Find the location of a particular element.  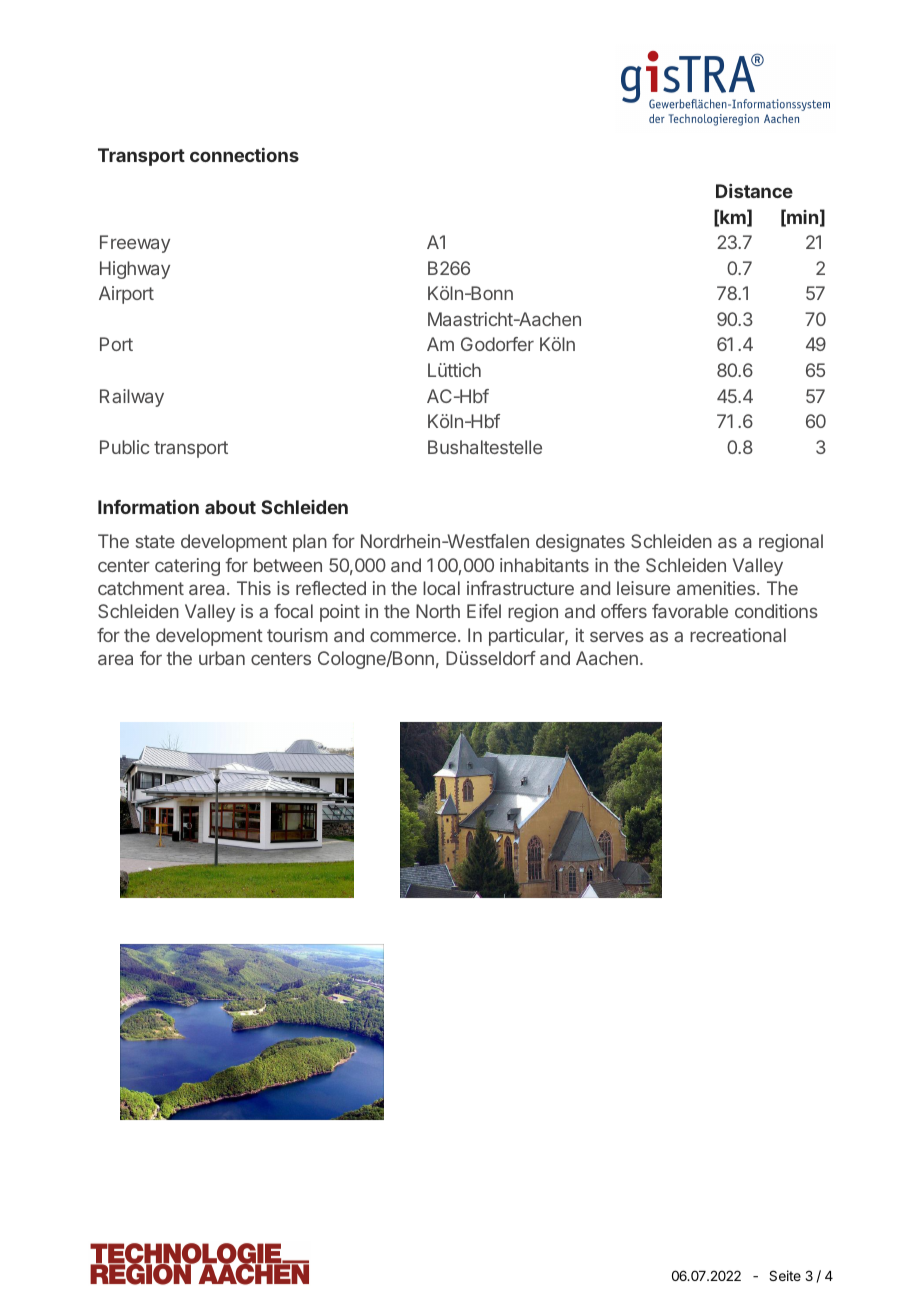

recreational is located at coordinates (738, 635).
